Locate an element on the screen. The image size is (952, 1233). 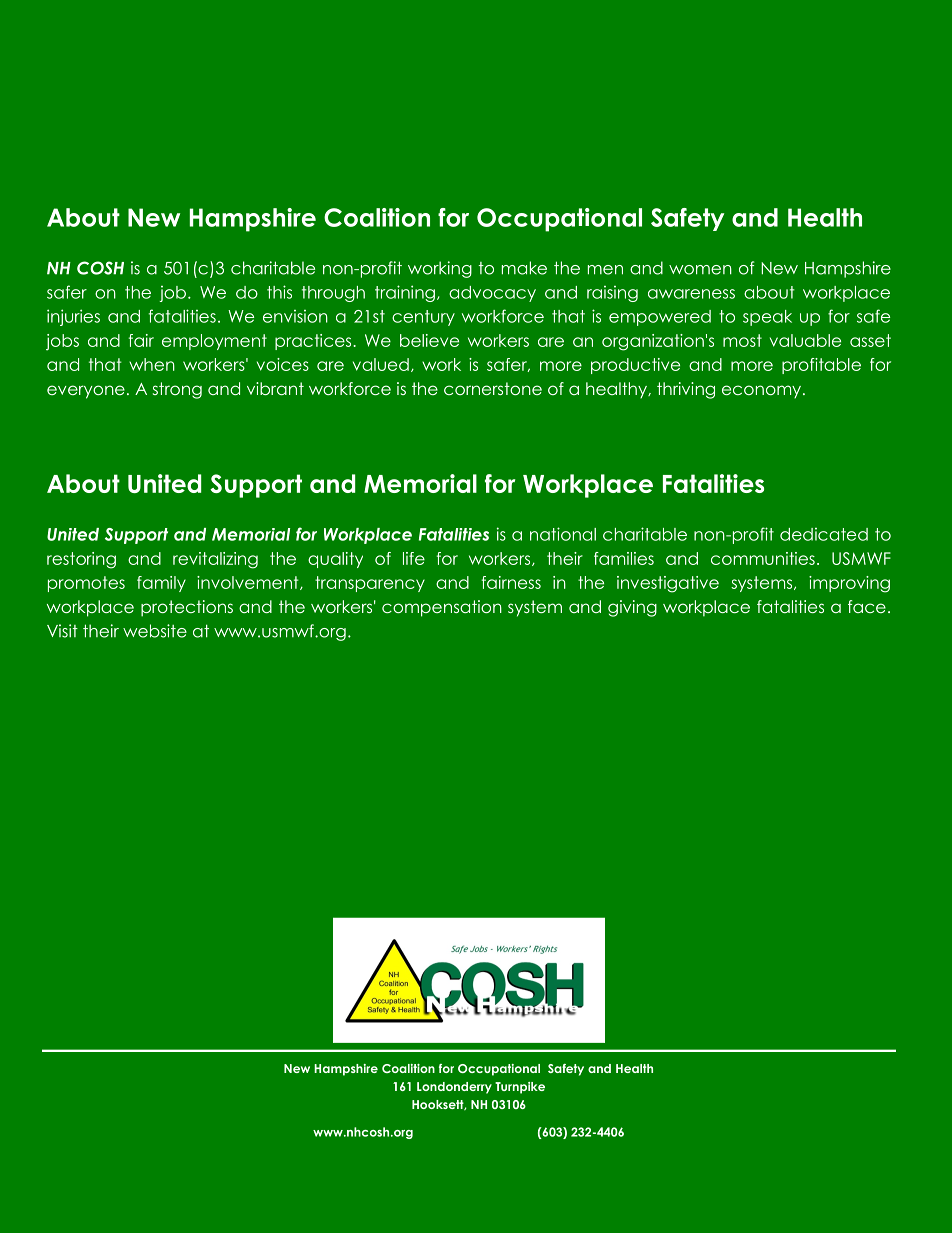
Turnpike is located at coordinates (520, 1088).
